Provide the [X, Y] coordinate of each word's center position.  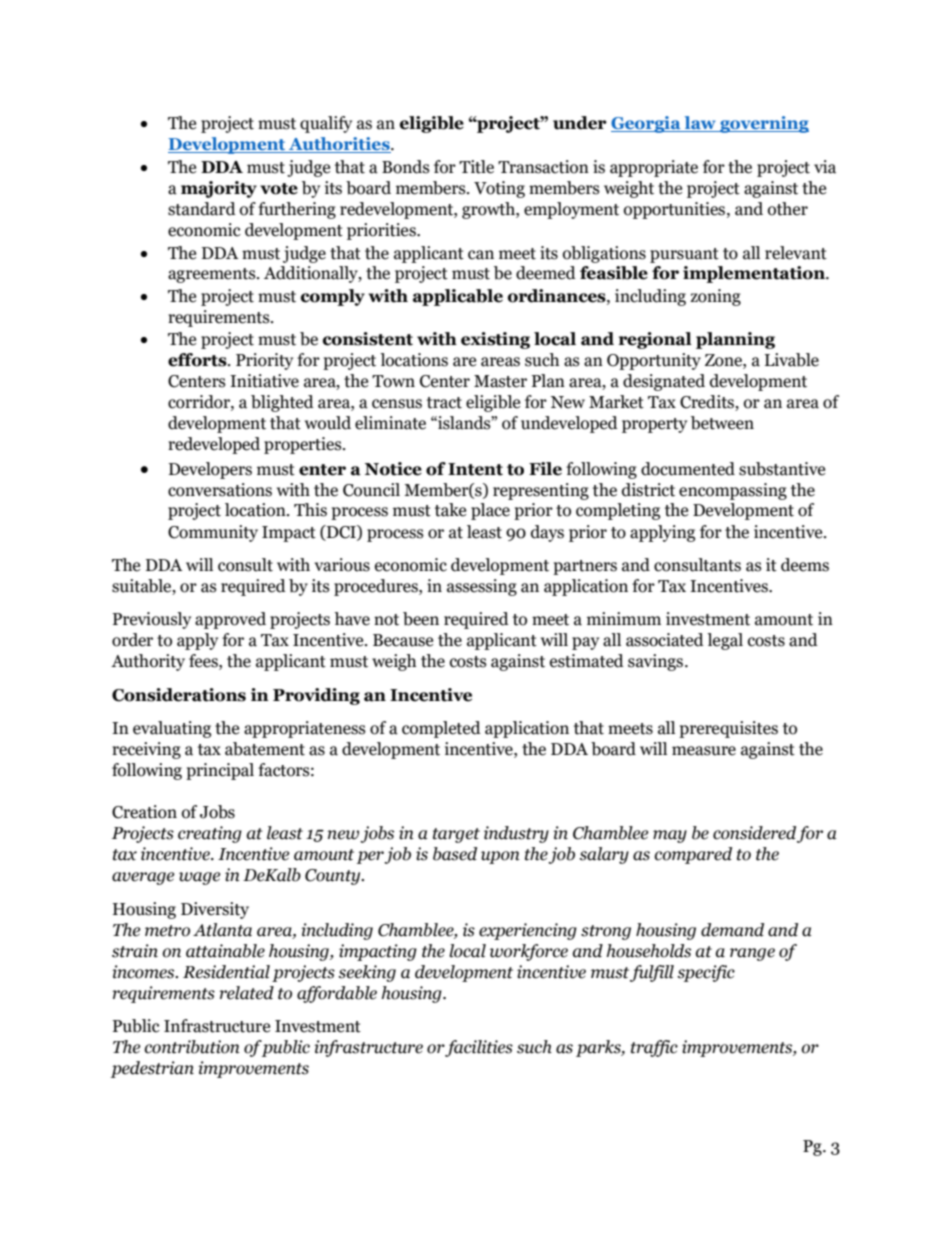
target [456, 835]
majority [219, 189]
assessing [482, 587]
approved [230, 620]
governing [763, 124]
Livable [792, 360]
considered [754, 833]
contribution [192, 1047]
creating [210, 834]
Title [476, 167]
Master [500, 381]
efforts [198, 360]
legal [725, 641]
